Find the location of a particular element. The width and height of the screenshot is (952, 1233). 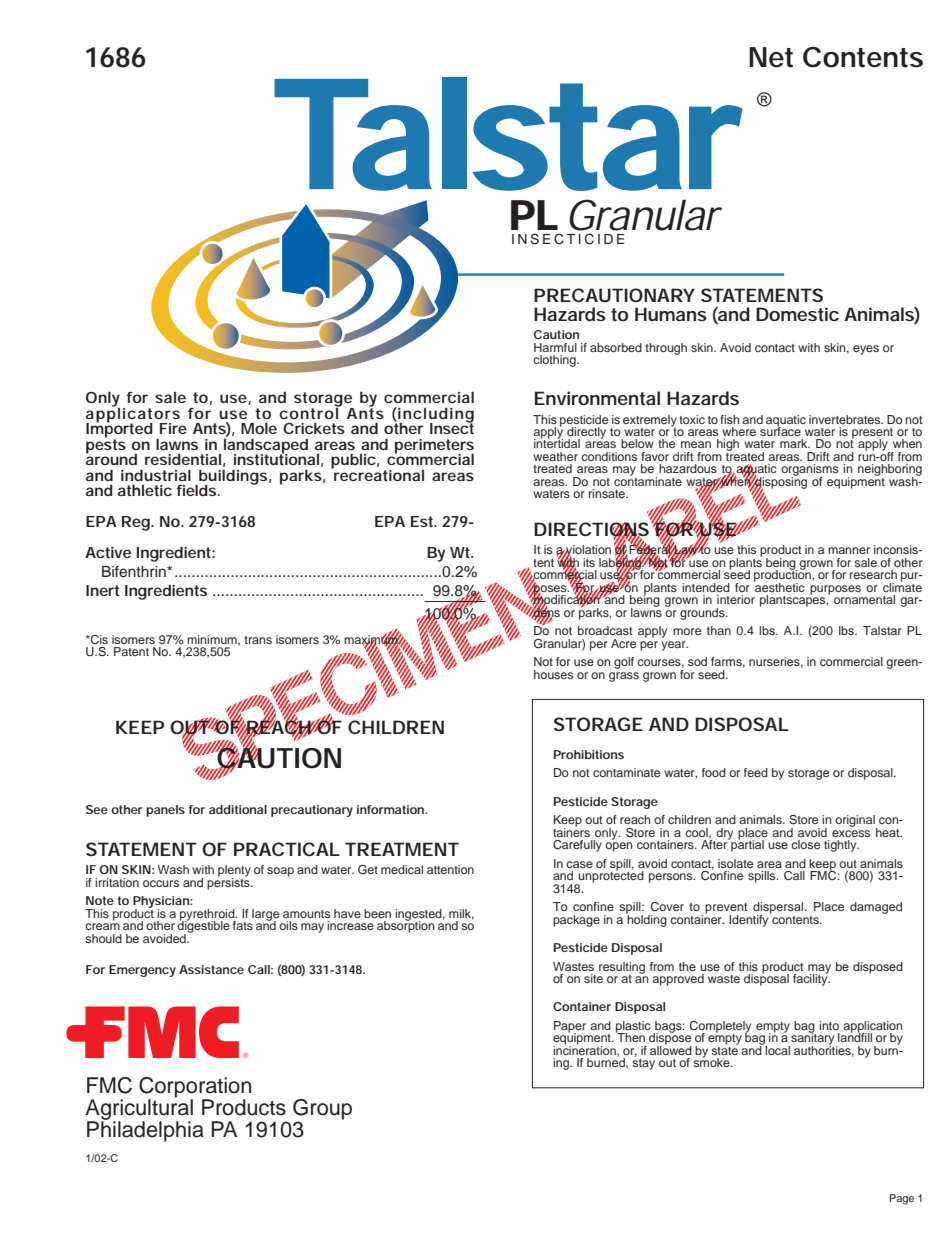

control is located at coordinates (310, 412).
